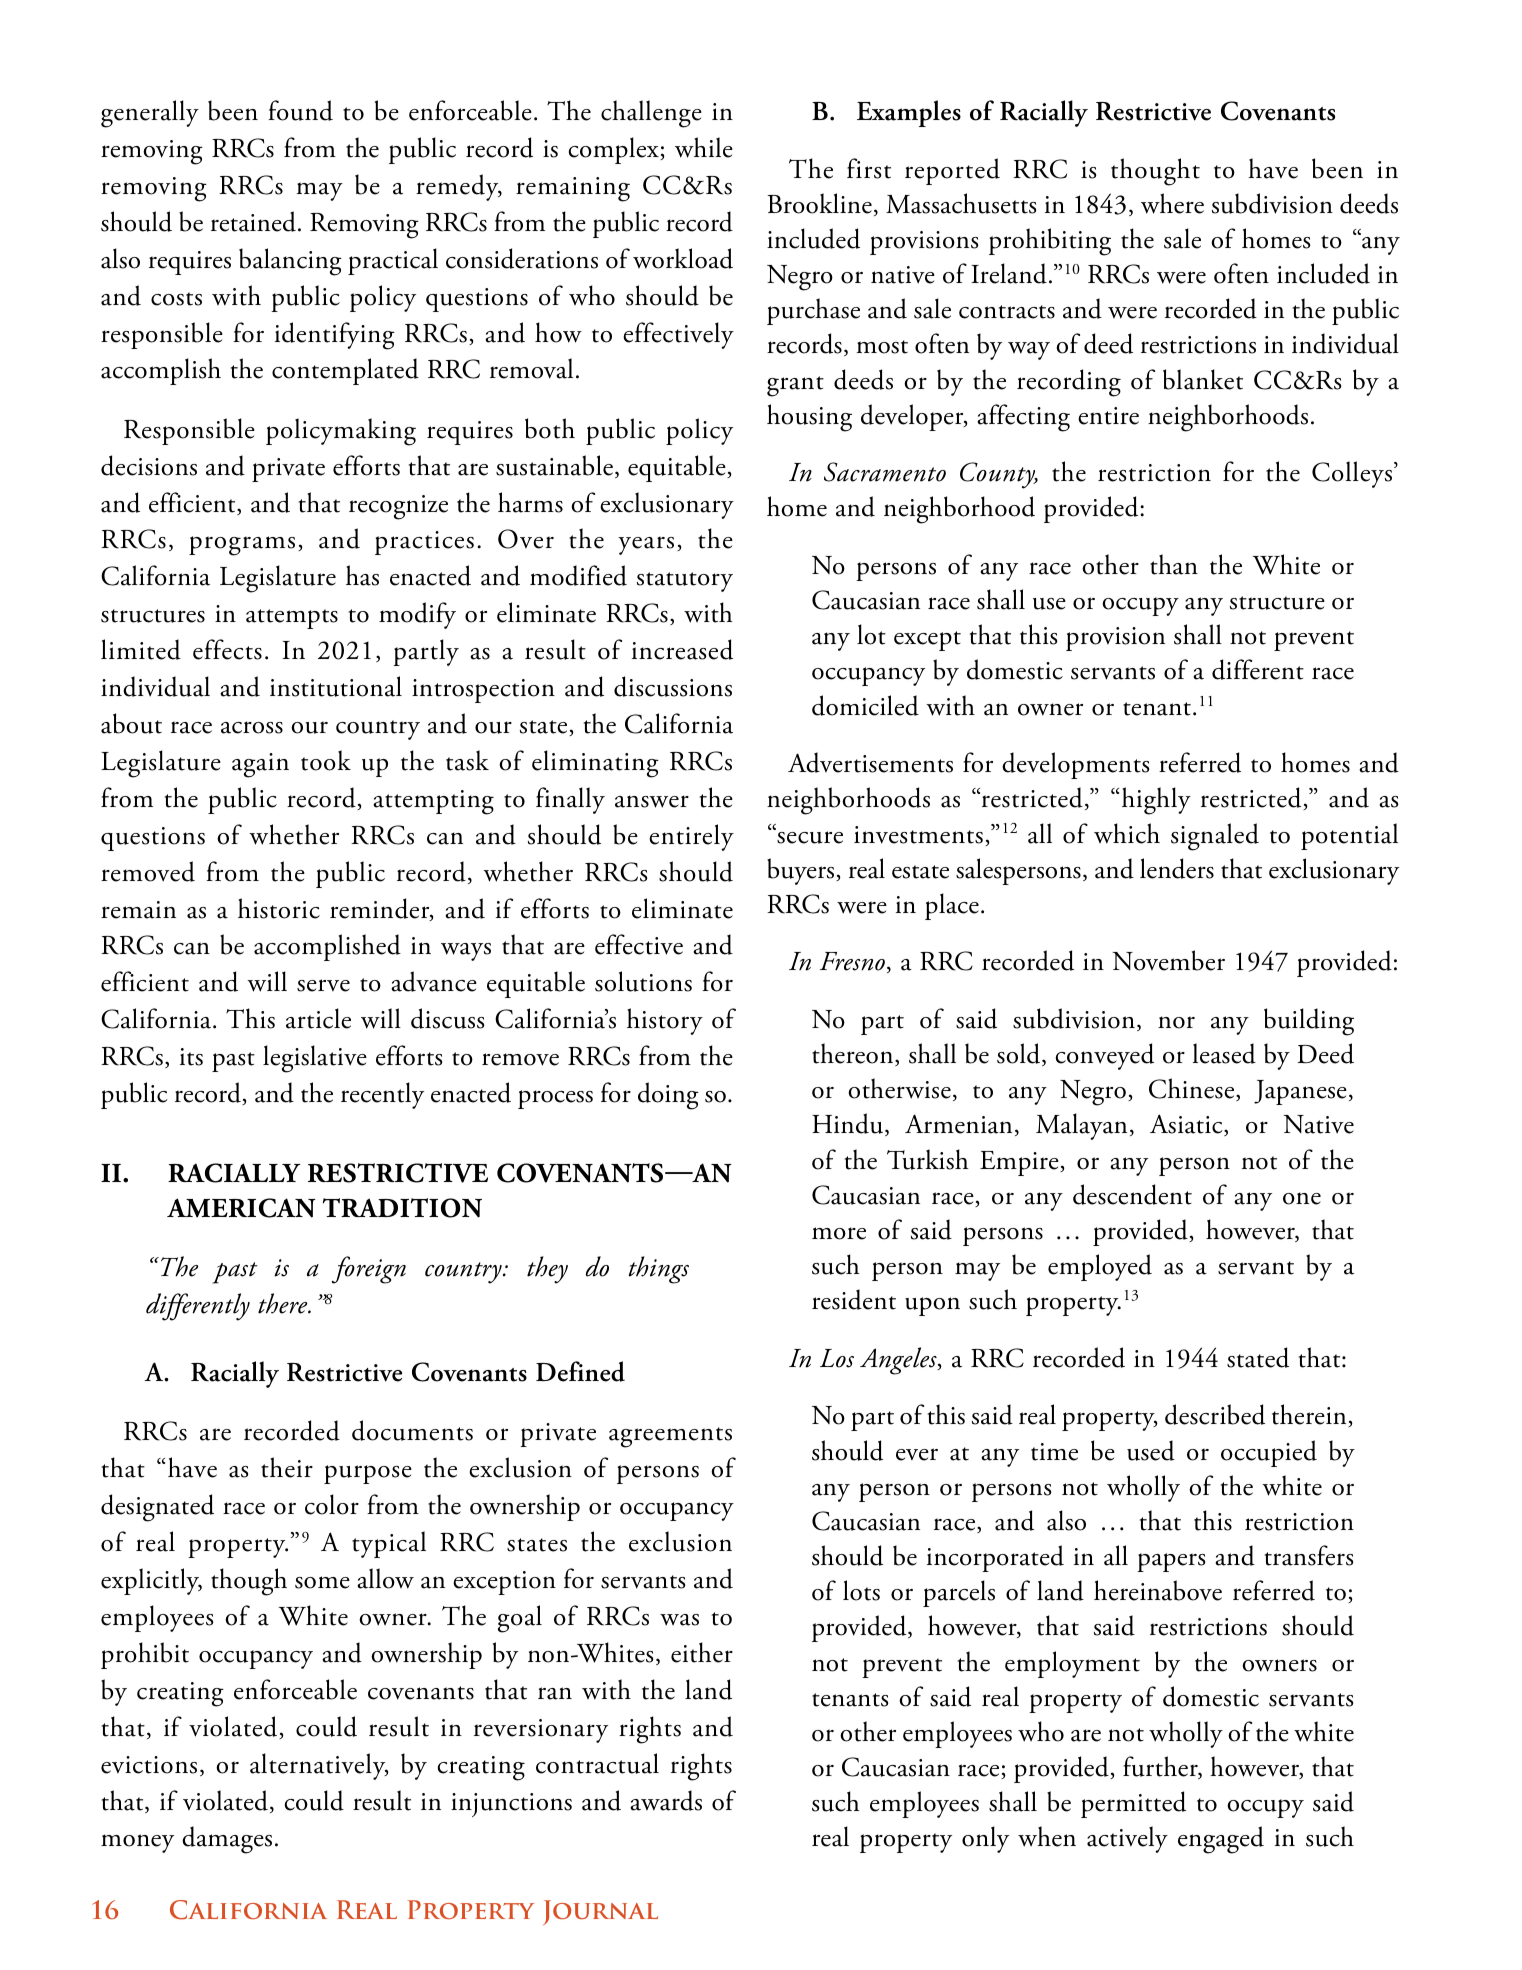 Image resolution: width=1522 pixels, height=1970 pixels. What do you see at coordinates (704, 147) in the page?
I see `while` at bounding box center [704, 147].
